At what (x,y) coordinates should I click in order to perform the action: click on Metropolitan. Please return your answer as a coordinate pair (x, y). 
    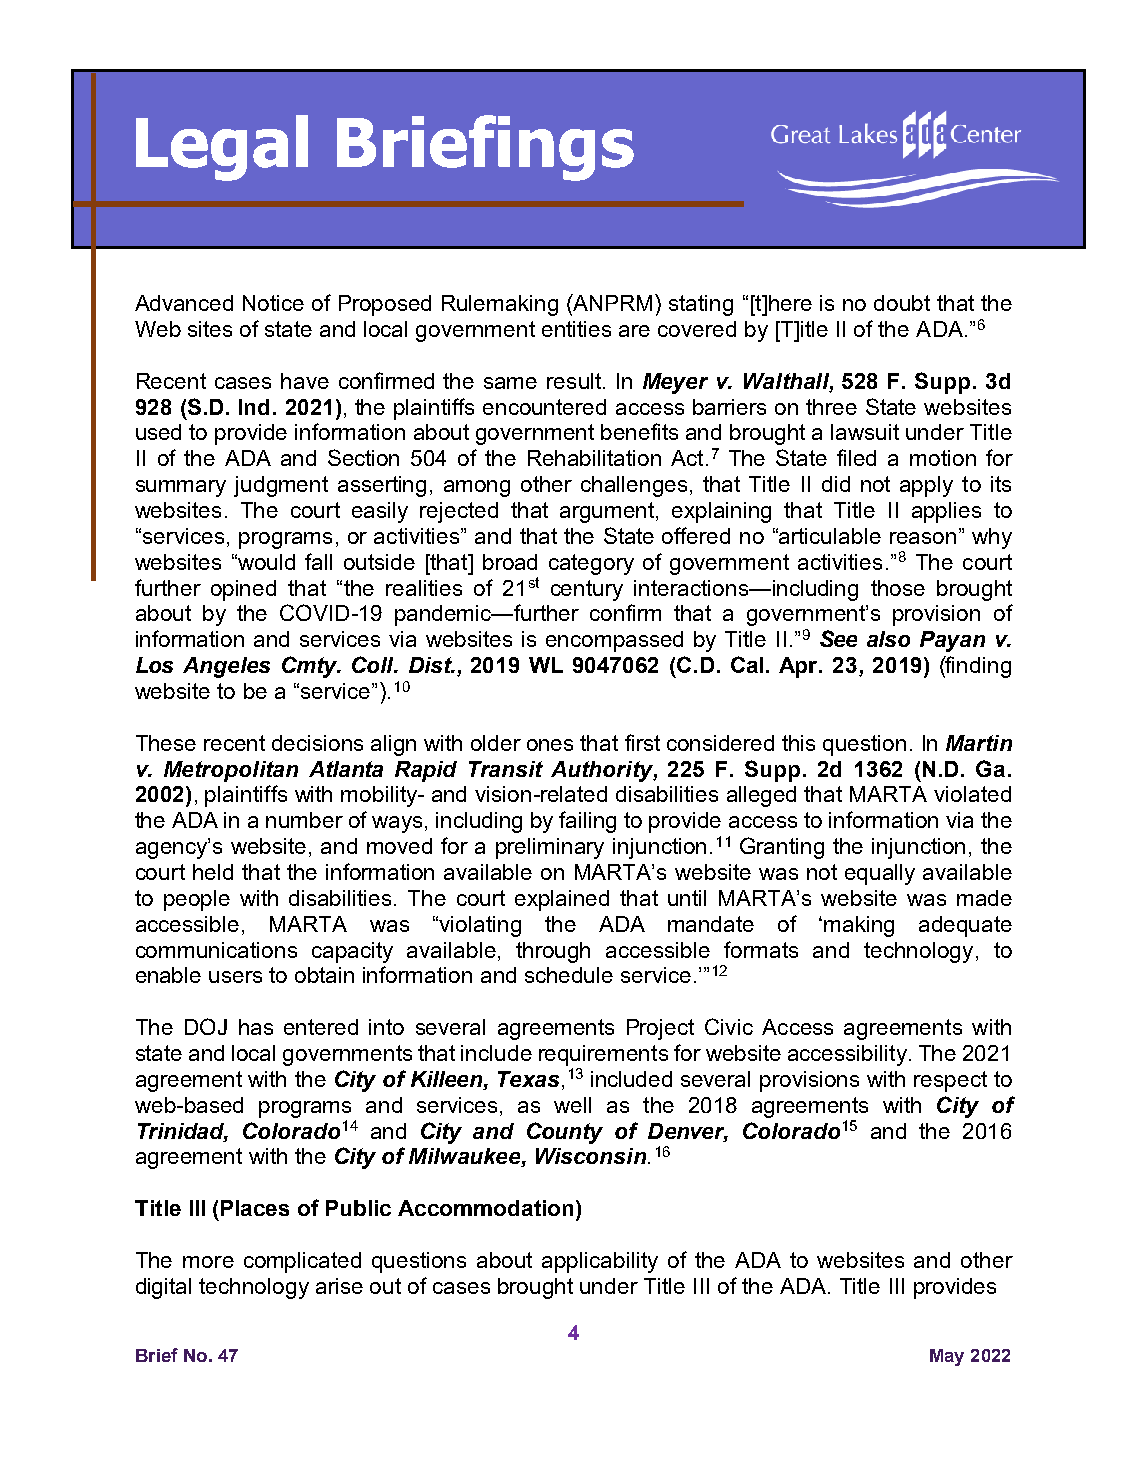
    Looking at the image, I should click on (231, 771).
